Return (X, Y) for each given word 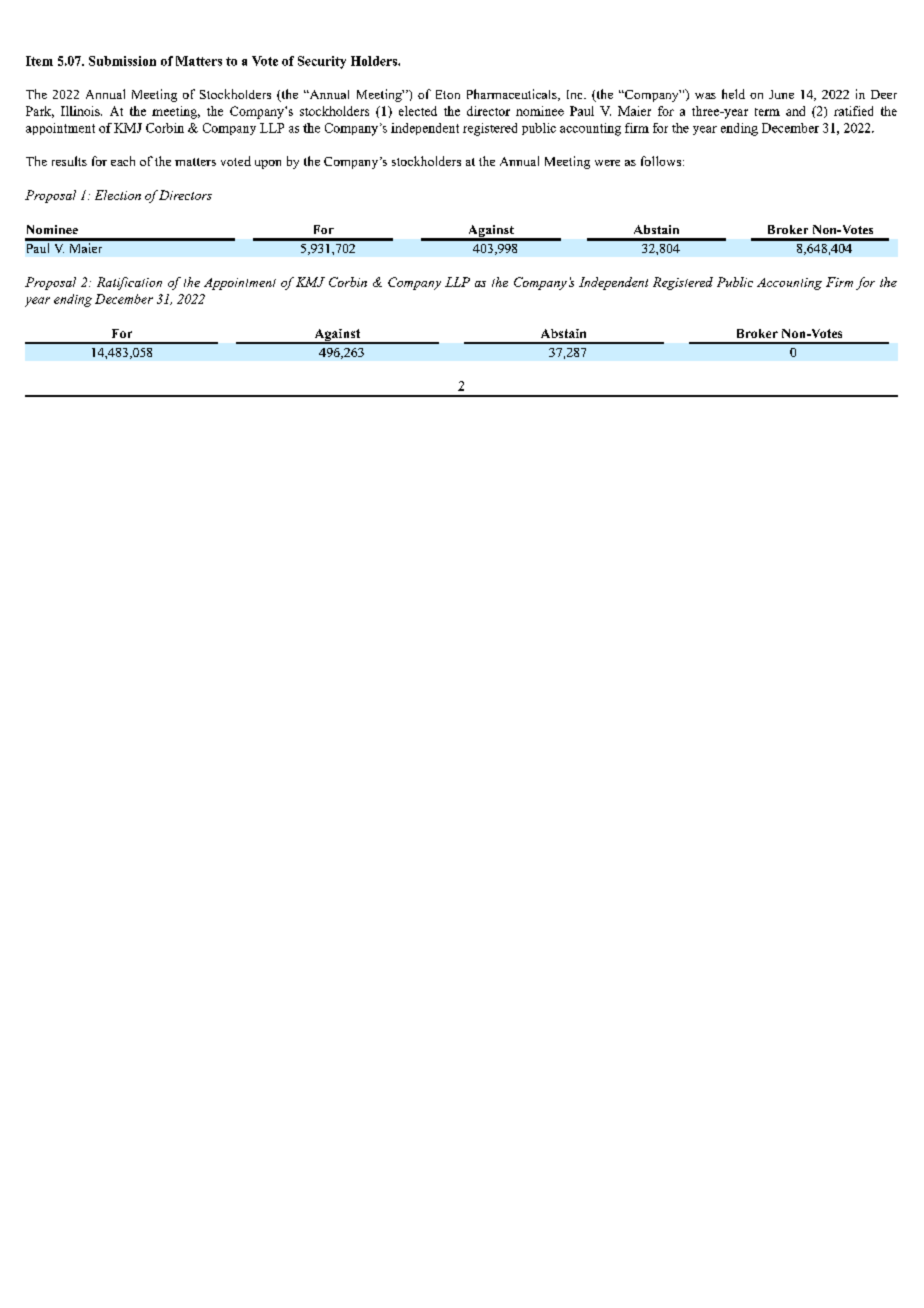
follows (662, 161)
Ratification (129, 283)
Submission (122, 61)
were (607, 163)
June (781, 94)
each (123, 161)
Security (322, 62)
